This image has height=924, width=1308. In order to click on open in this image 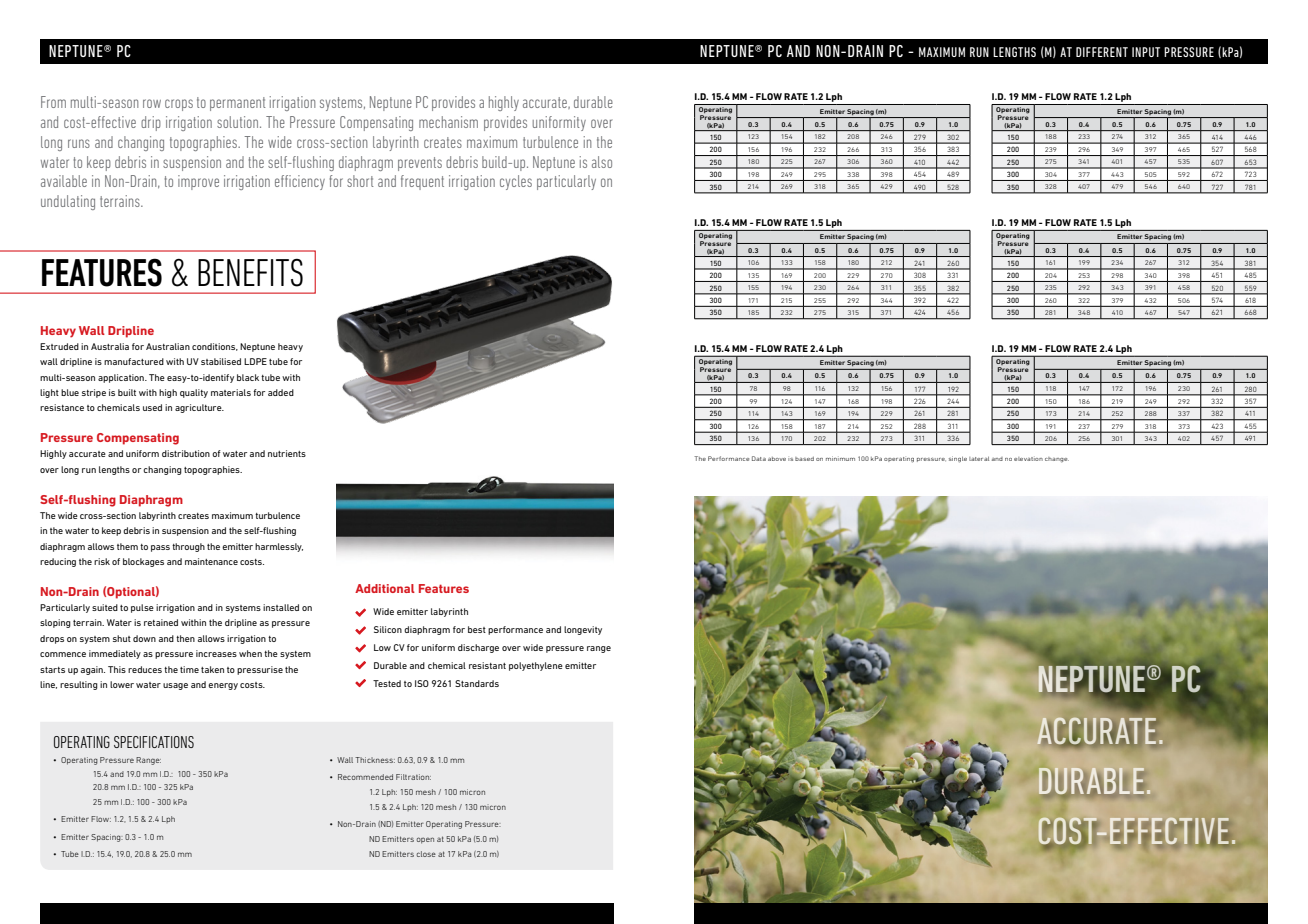, I will do `click(425, 840)`.
